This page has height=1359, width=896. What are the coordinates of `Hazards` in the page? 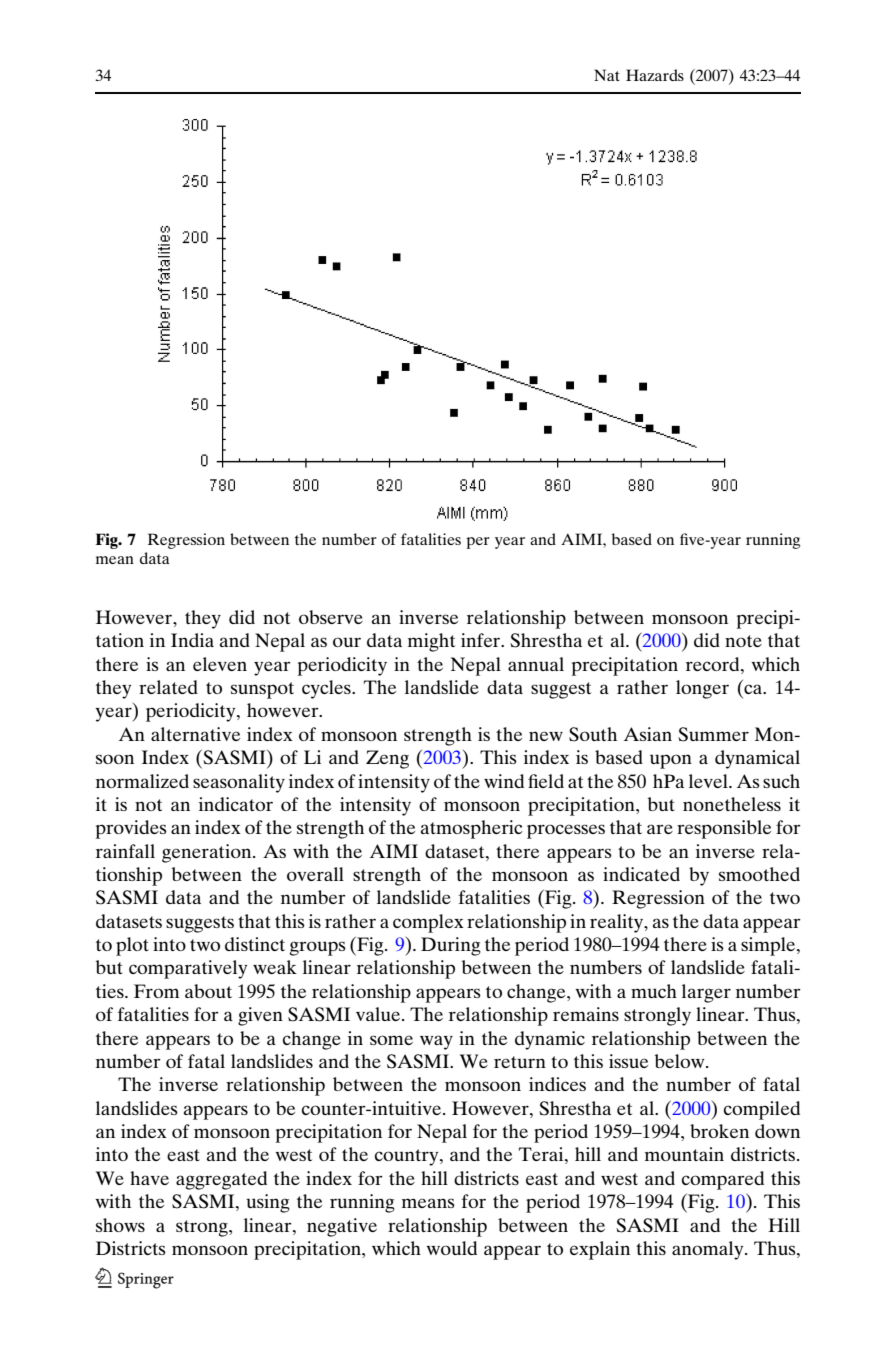 It's located at (655, 75).
